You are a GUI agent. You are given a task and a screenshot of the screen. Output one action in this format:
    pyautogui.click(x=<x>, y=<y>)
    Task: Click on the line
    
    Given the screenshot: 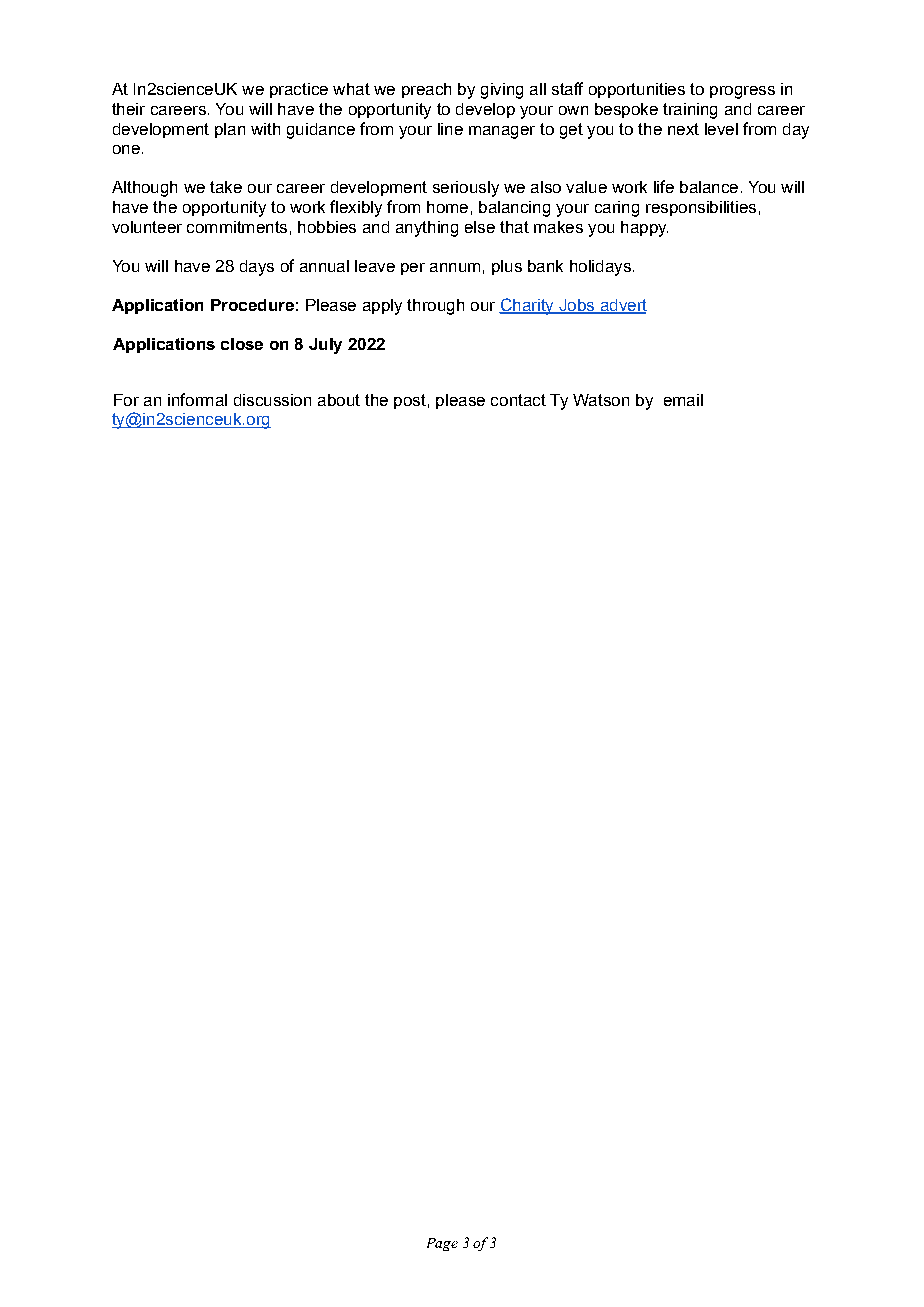 What is the action you would take?
    pyautogui.click(x=450, y=129)
